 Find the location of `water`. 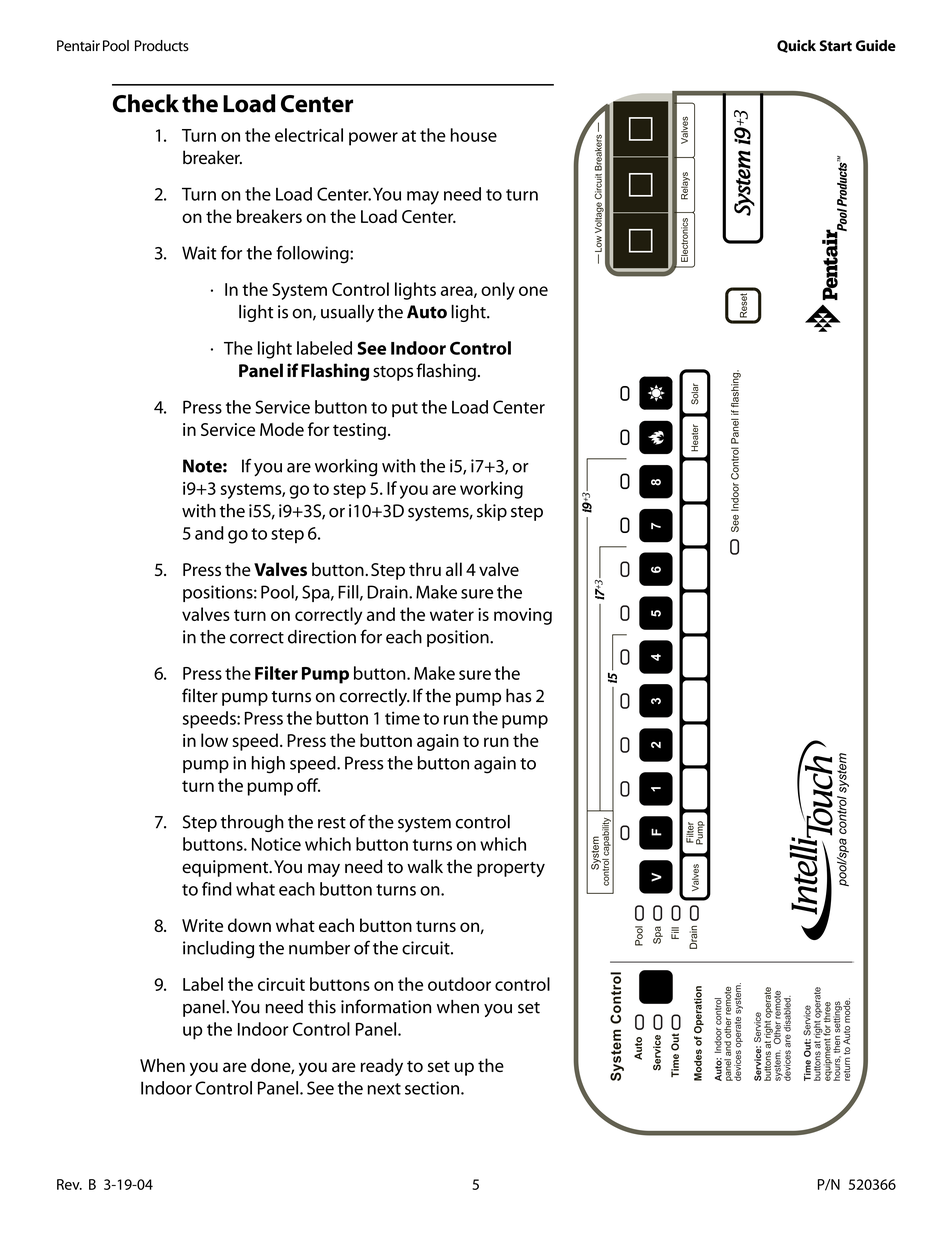

water is located at coordinates (452, 615).
